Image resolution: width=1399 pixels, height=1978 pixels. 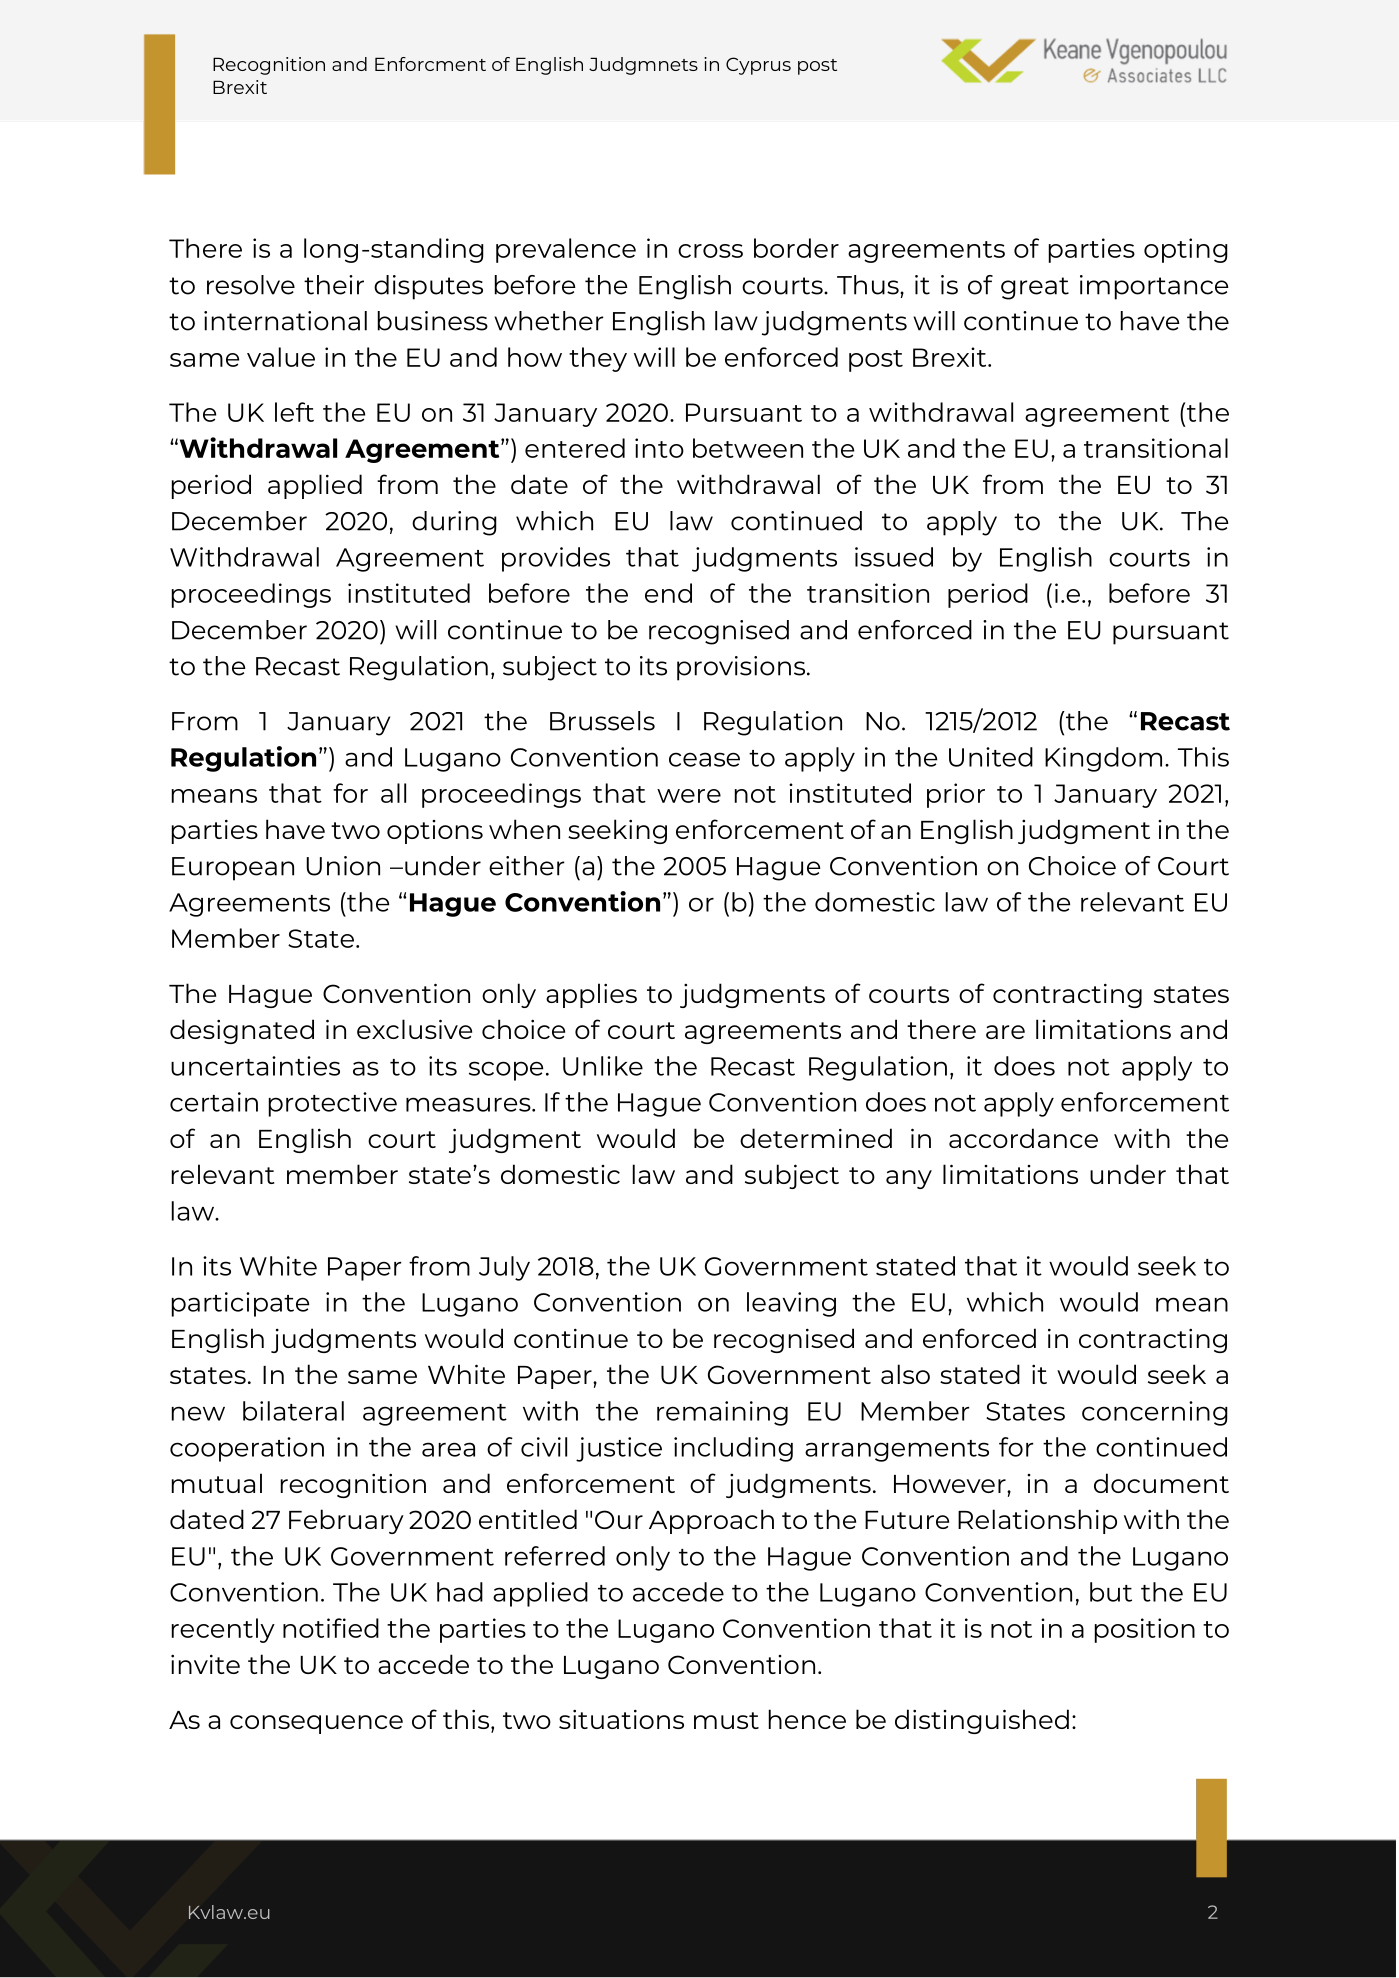 What do you see at coordinates (331, 1628) in the screenshot?
I see `notified` at bounding box center [331, 1628].
